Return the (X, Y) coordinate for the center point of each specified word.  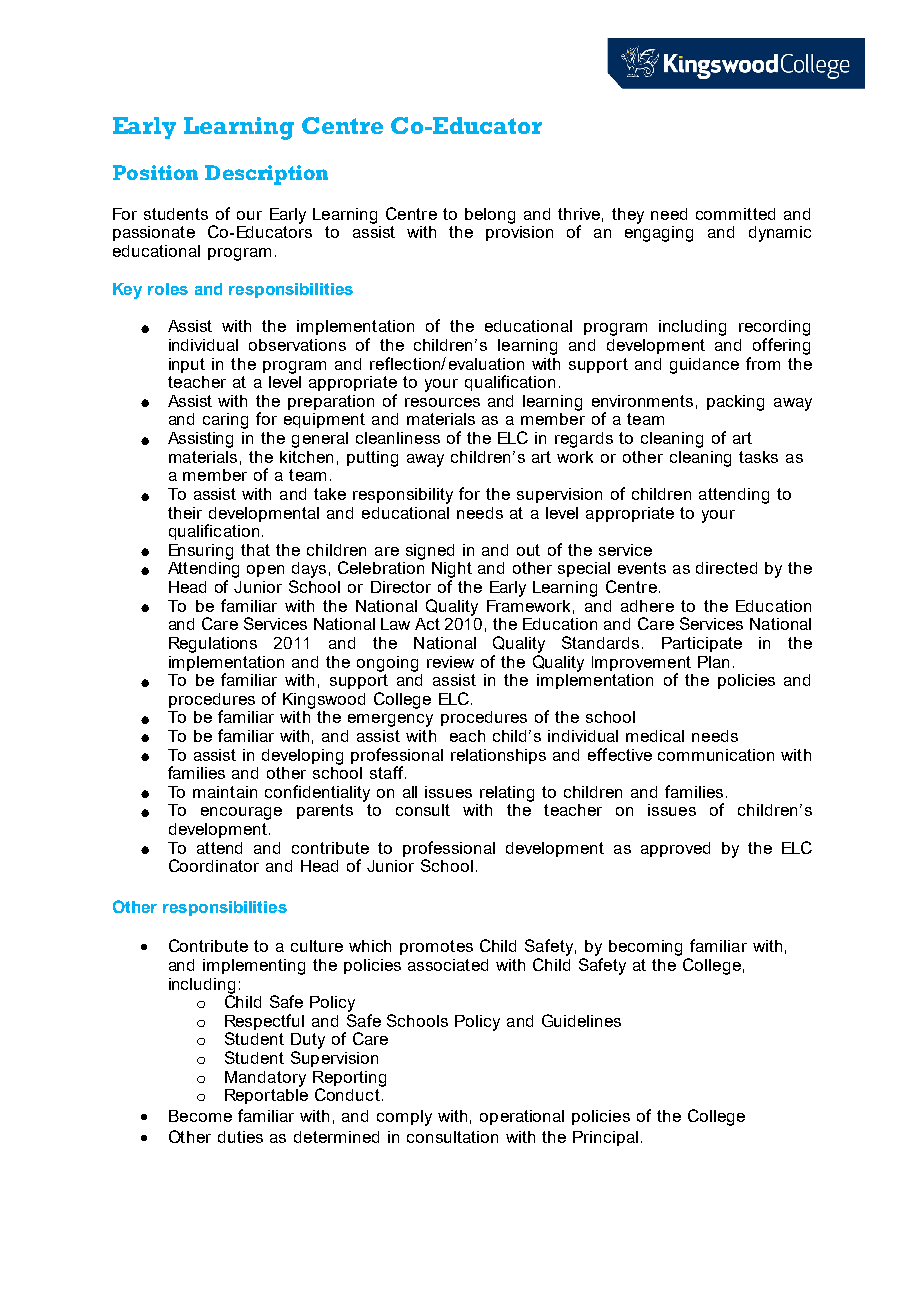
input (187, 365)
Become (200, 1116)
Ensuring (201, 552)
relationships (498, 756)
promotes (436, 947)
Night (452, 570)
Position (155, 172)
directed (726, 568)
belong (490, 216)
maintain (225, 792)
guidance (704, 366)
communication (716, 755)
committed (735, 214)
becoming (645, 948)
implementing (254, 967)
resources (442, 402)
